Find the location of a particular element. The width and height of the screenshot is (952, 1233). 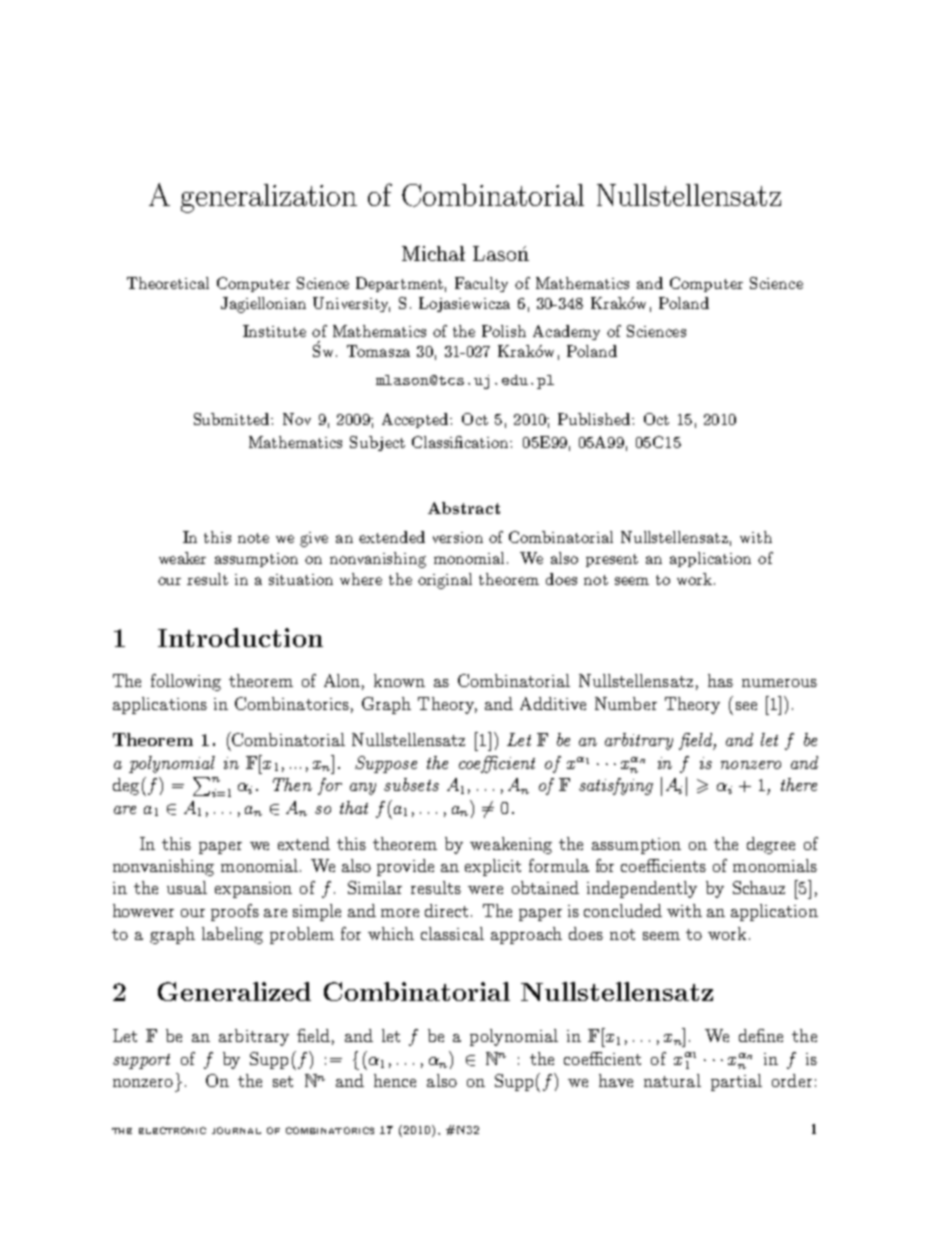

Micha is located at coordinates (430, 253).
